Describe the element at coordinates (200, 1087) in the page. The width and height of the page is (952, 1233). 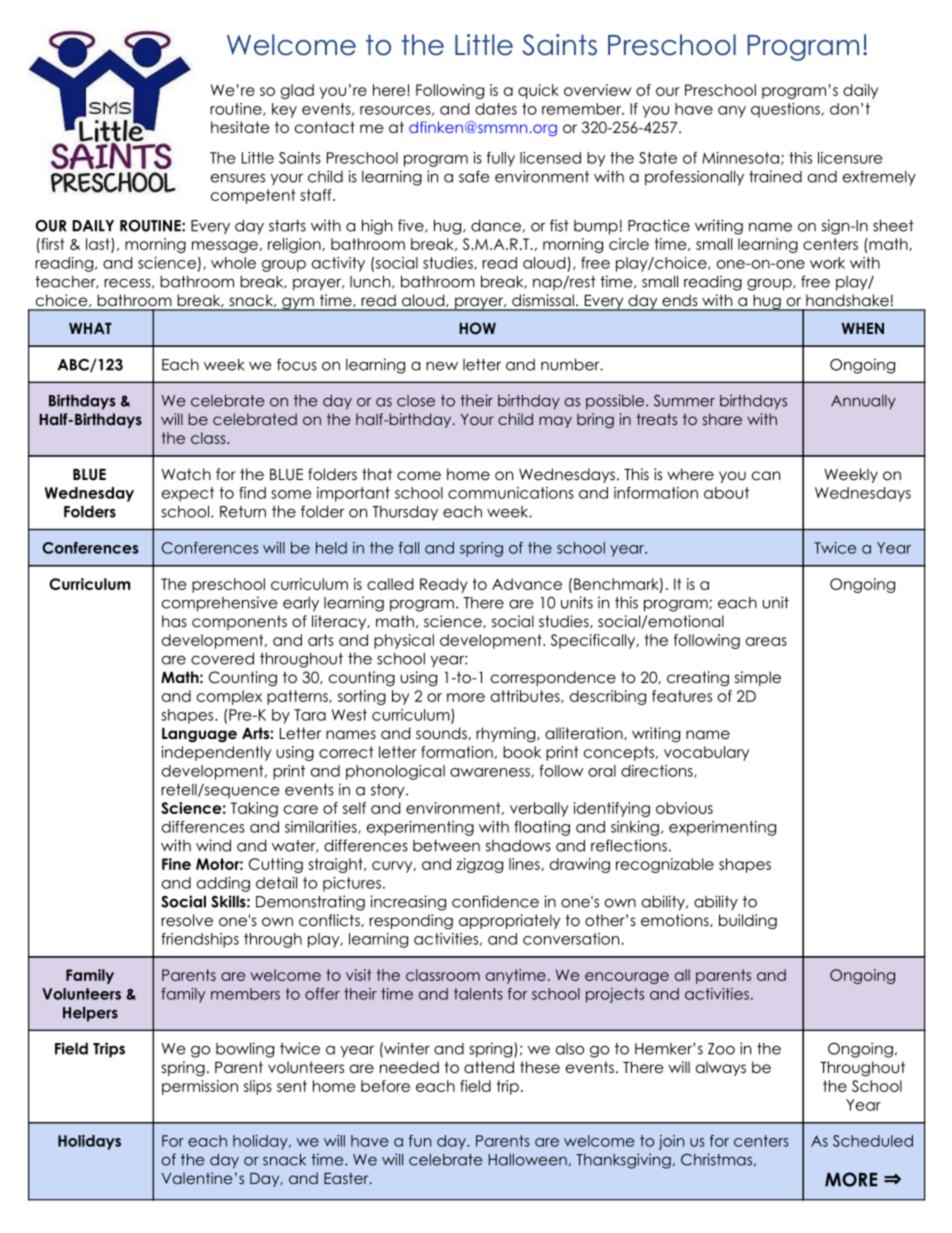
I see `permission` at that location.
